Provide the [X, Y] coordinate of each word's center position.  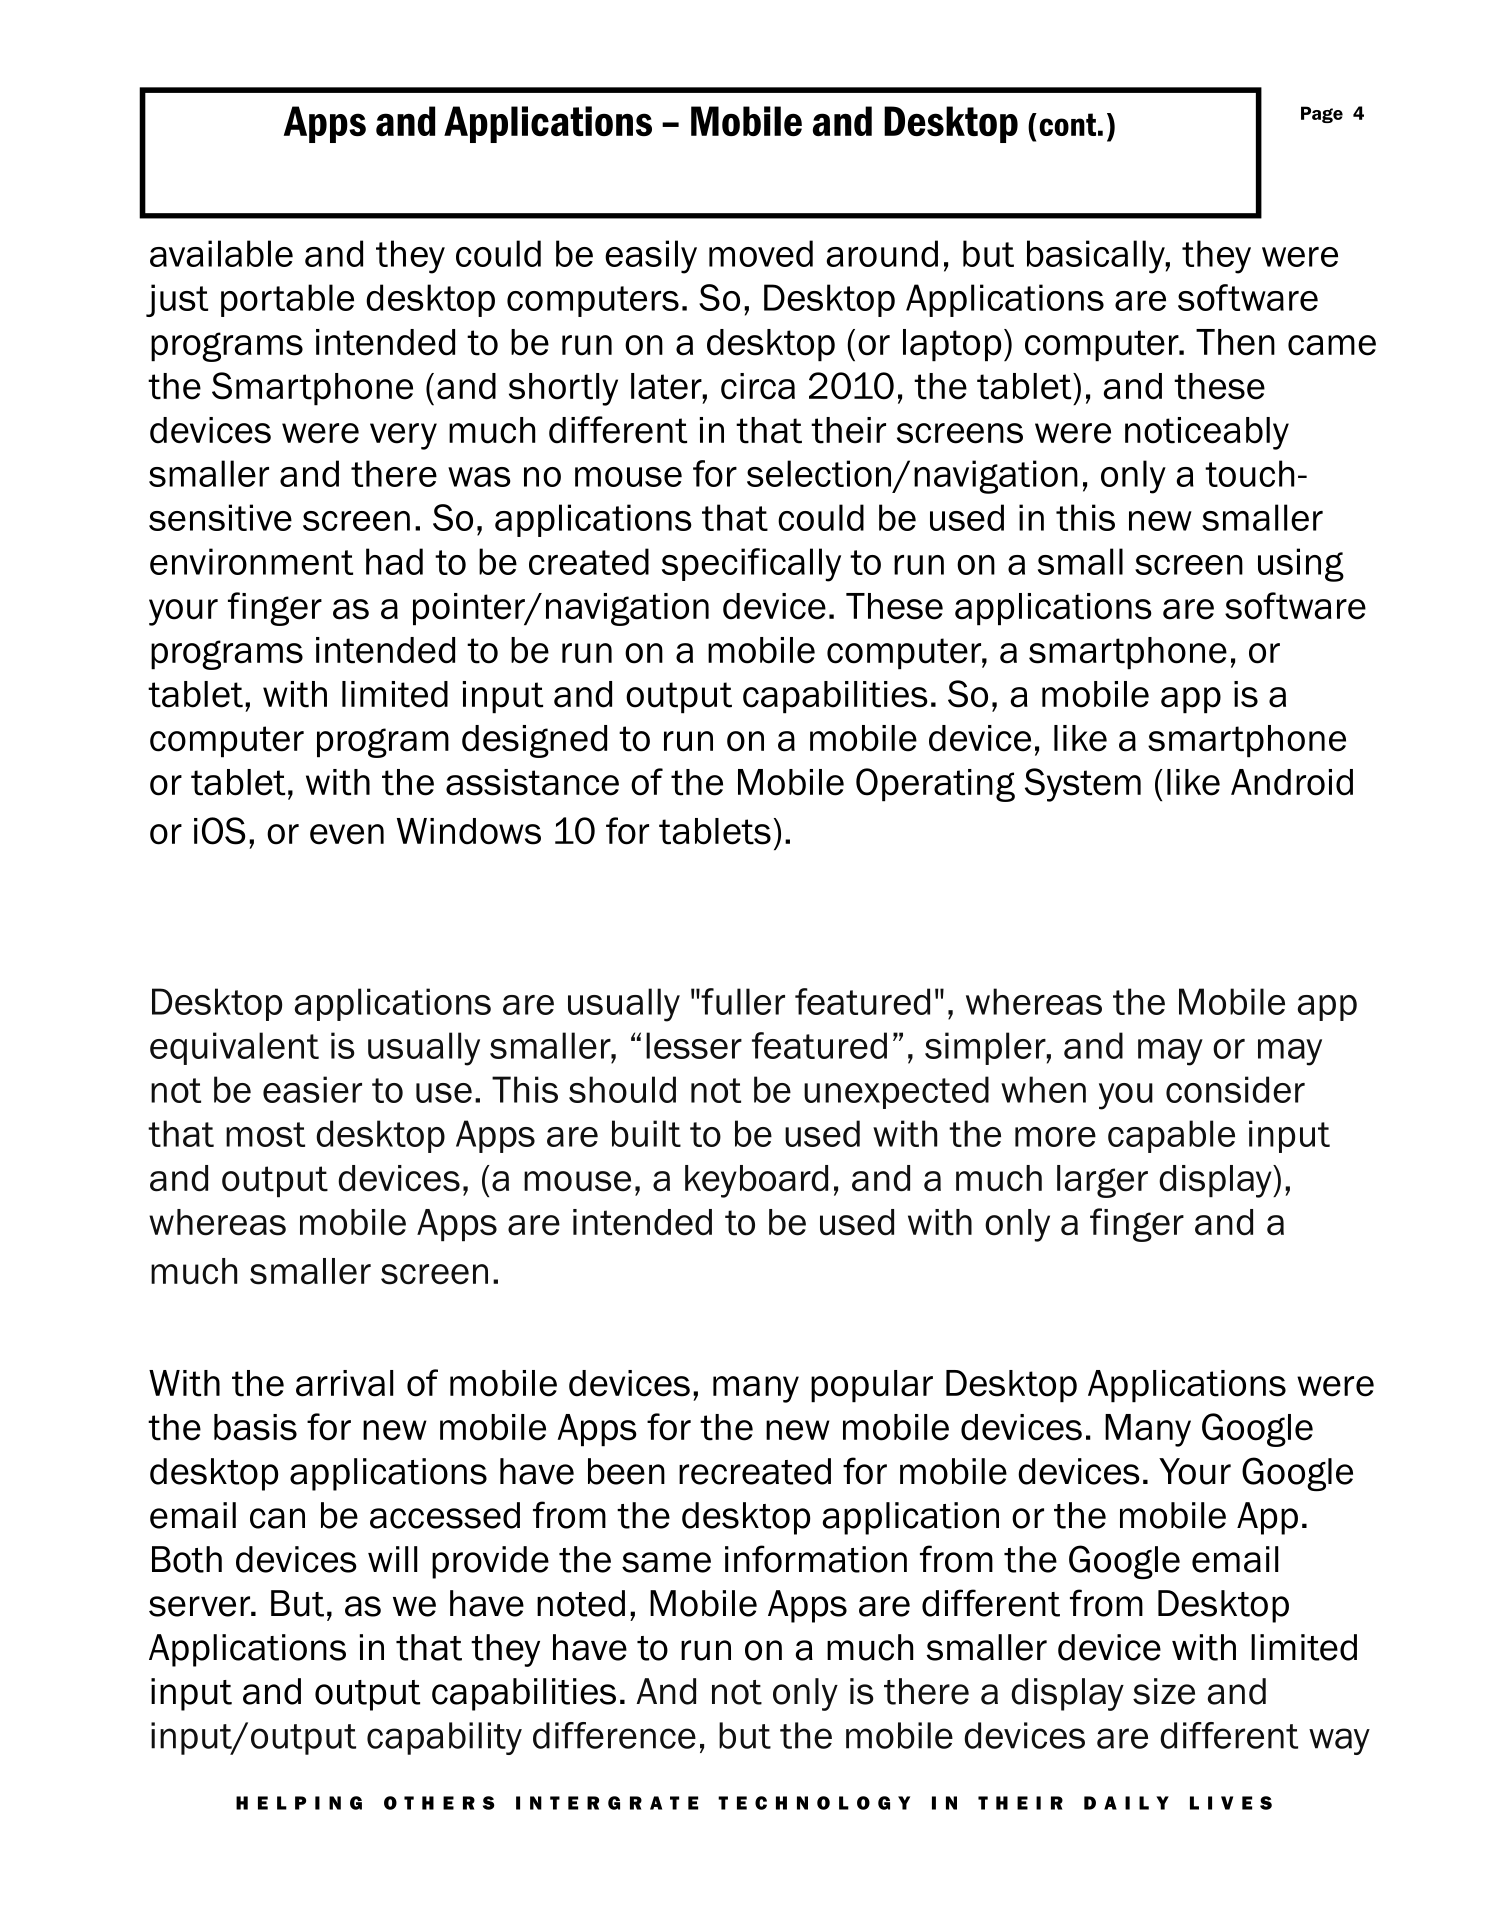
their [848, 430]
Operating [935, 785]
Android [1292, 782]
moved [761, 253]
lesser [694, 1045]
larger [1102, 1181]
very [403, 436]
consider [1235, 1089]
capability [444, 1738]
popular [872, 1386]
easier [312, 1089]
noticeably [1207, 433]
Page [1322, 114]
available [221, 253]
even [347, 834]
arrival [344, 1383]
